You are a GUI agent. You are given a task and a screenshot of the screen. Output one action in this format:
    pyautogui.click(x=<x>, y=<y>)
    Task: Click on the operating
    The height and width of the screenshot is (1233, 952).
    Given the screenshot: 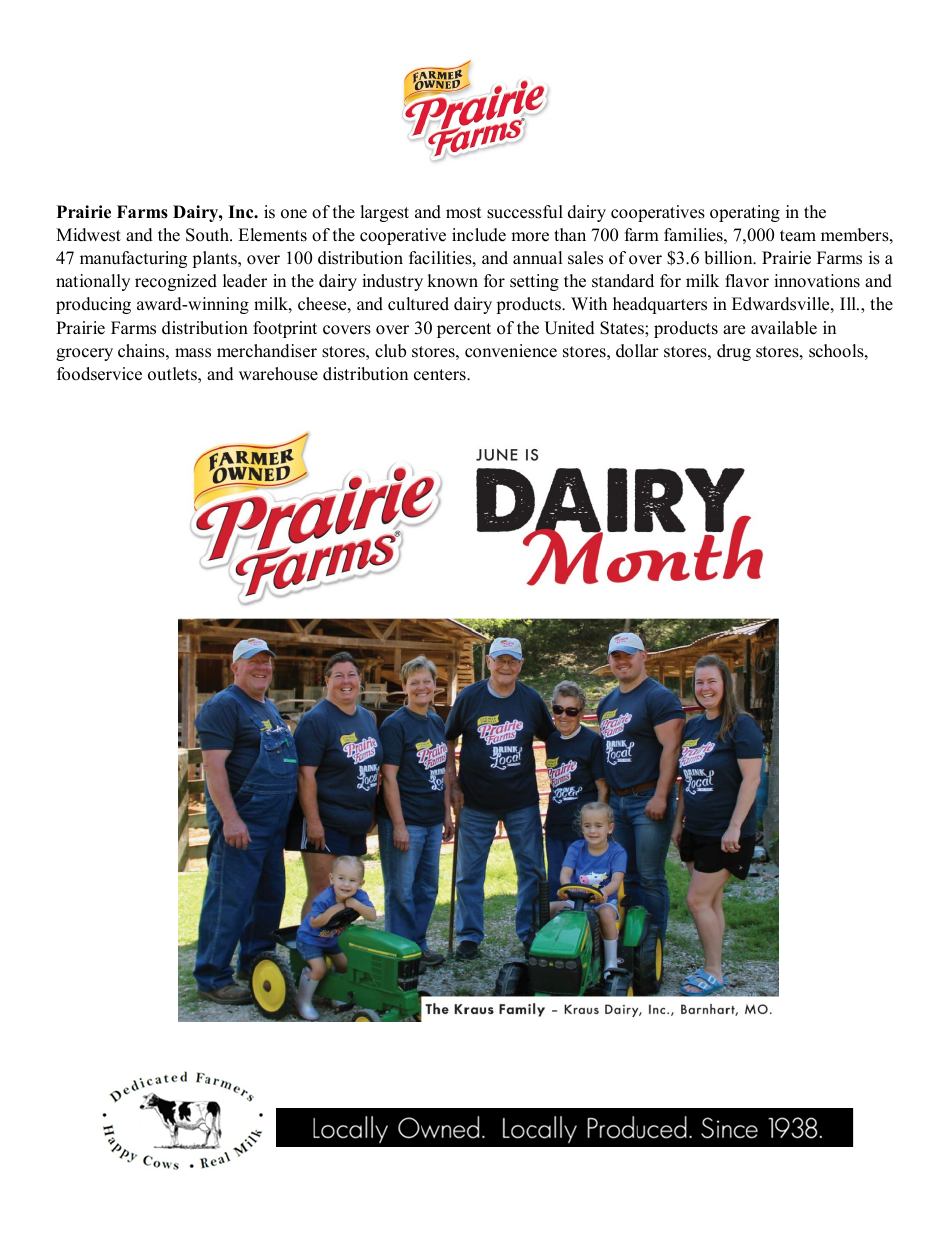 What is the action you would take?
    pyautogui.click(x=745, y=213)
